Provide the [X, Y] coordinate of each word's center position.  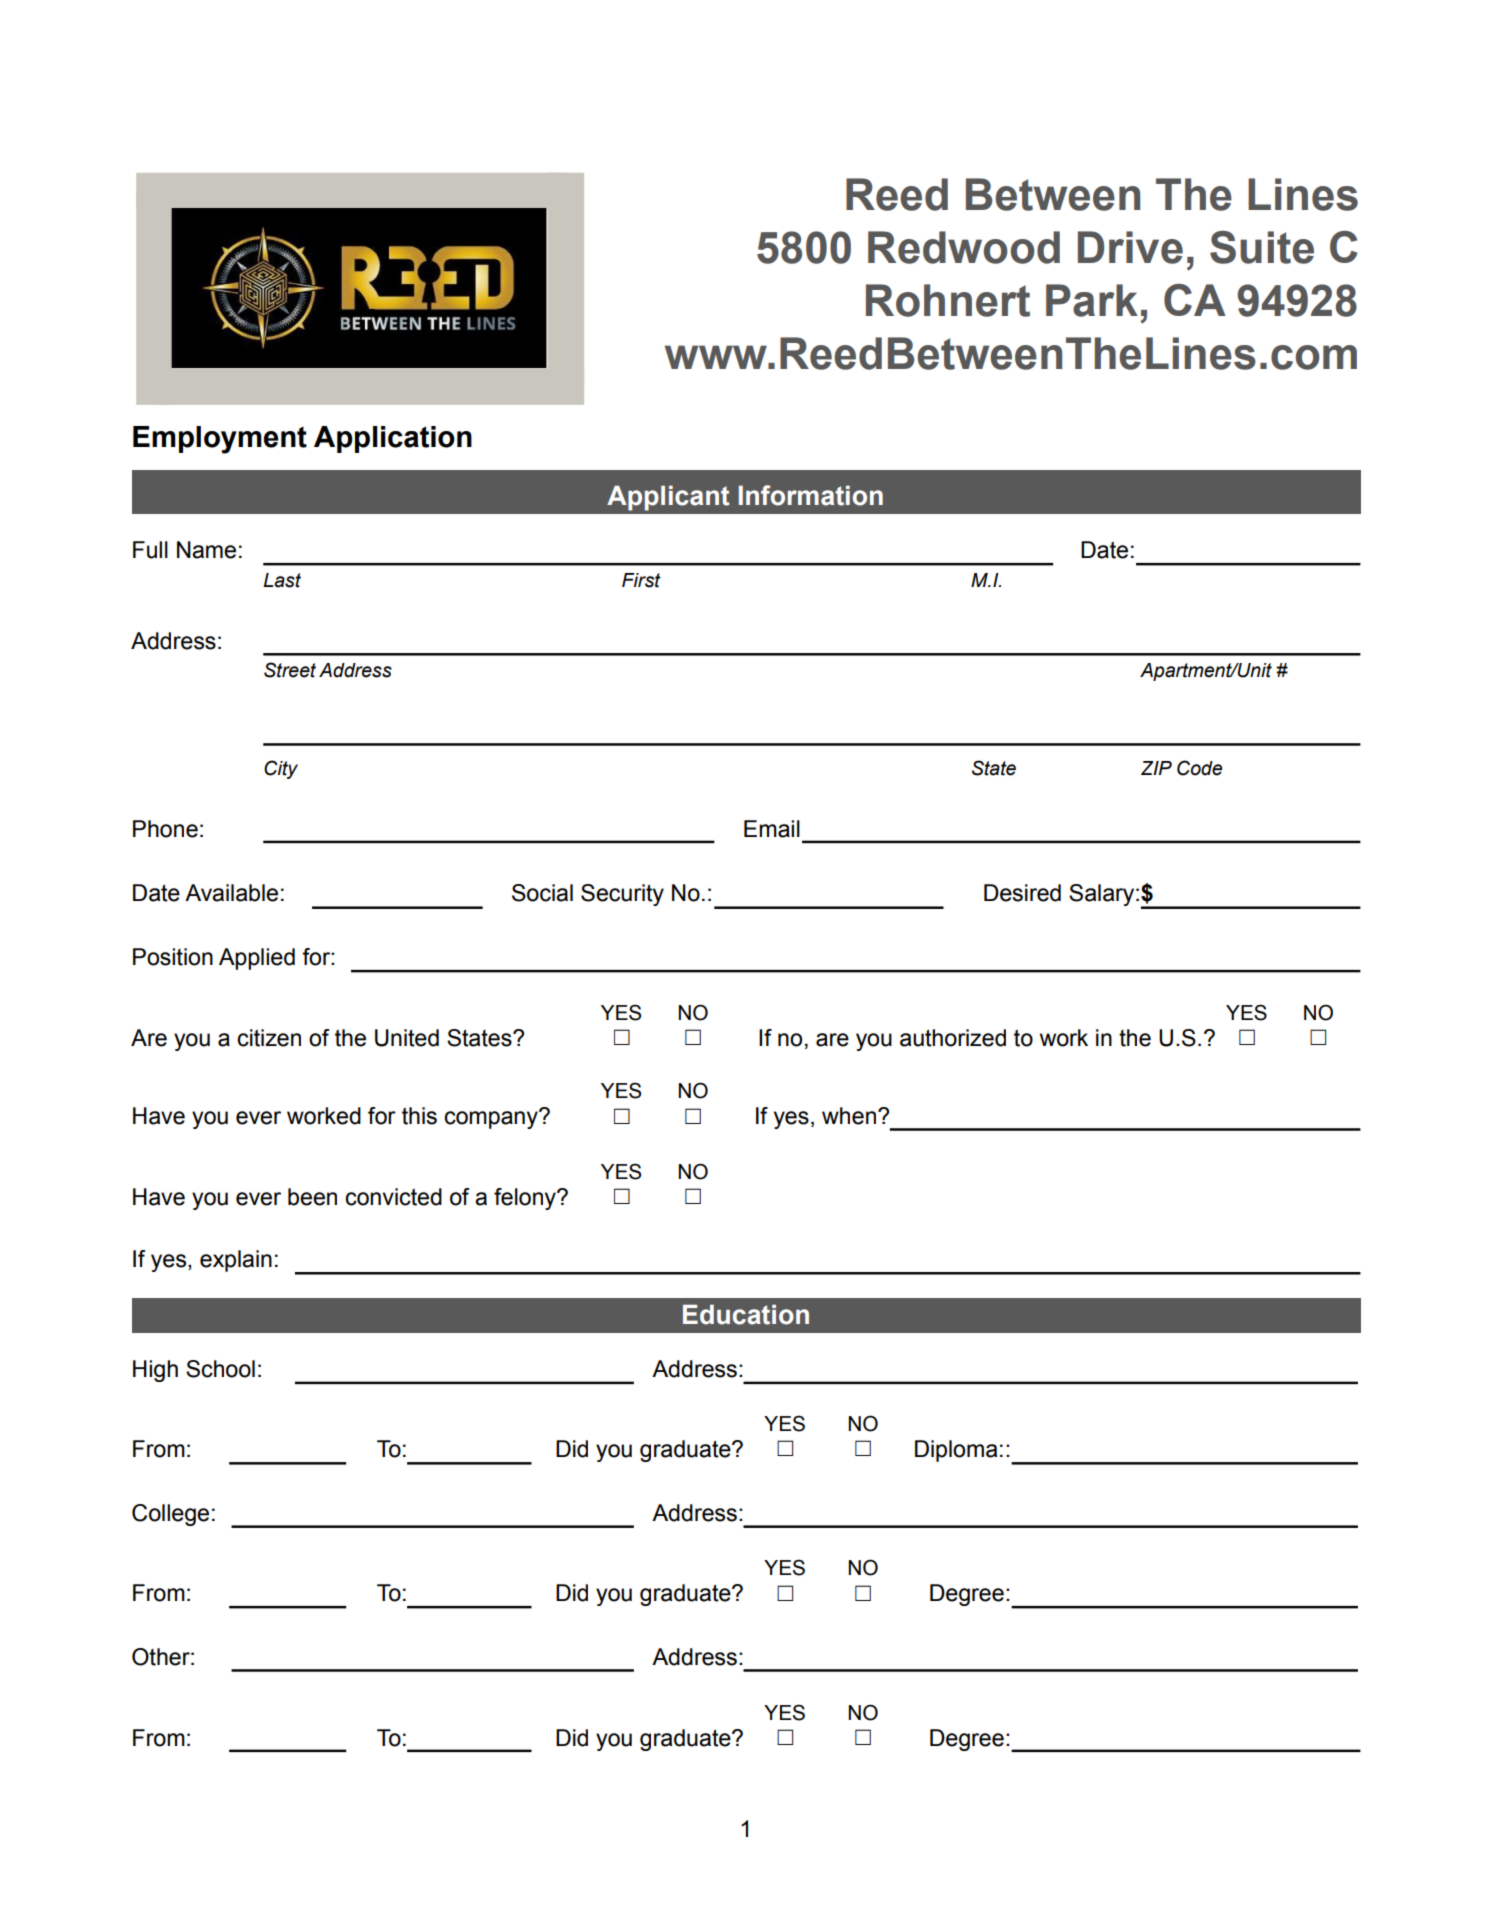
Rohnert [948, 300]
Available [231, 893]
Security [622, 895]
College [170, 1515]
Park [1092, 300]
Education [746, 1314]
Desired [1022, 893]
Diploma [956, 1451]
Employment [220, 440]
